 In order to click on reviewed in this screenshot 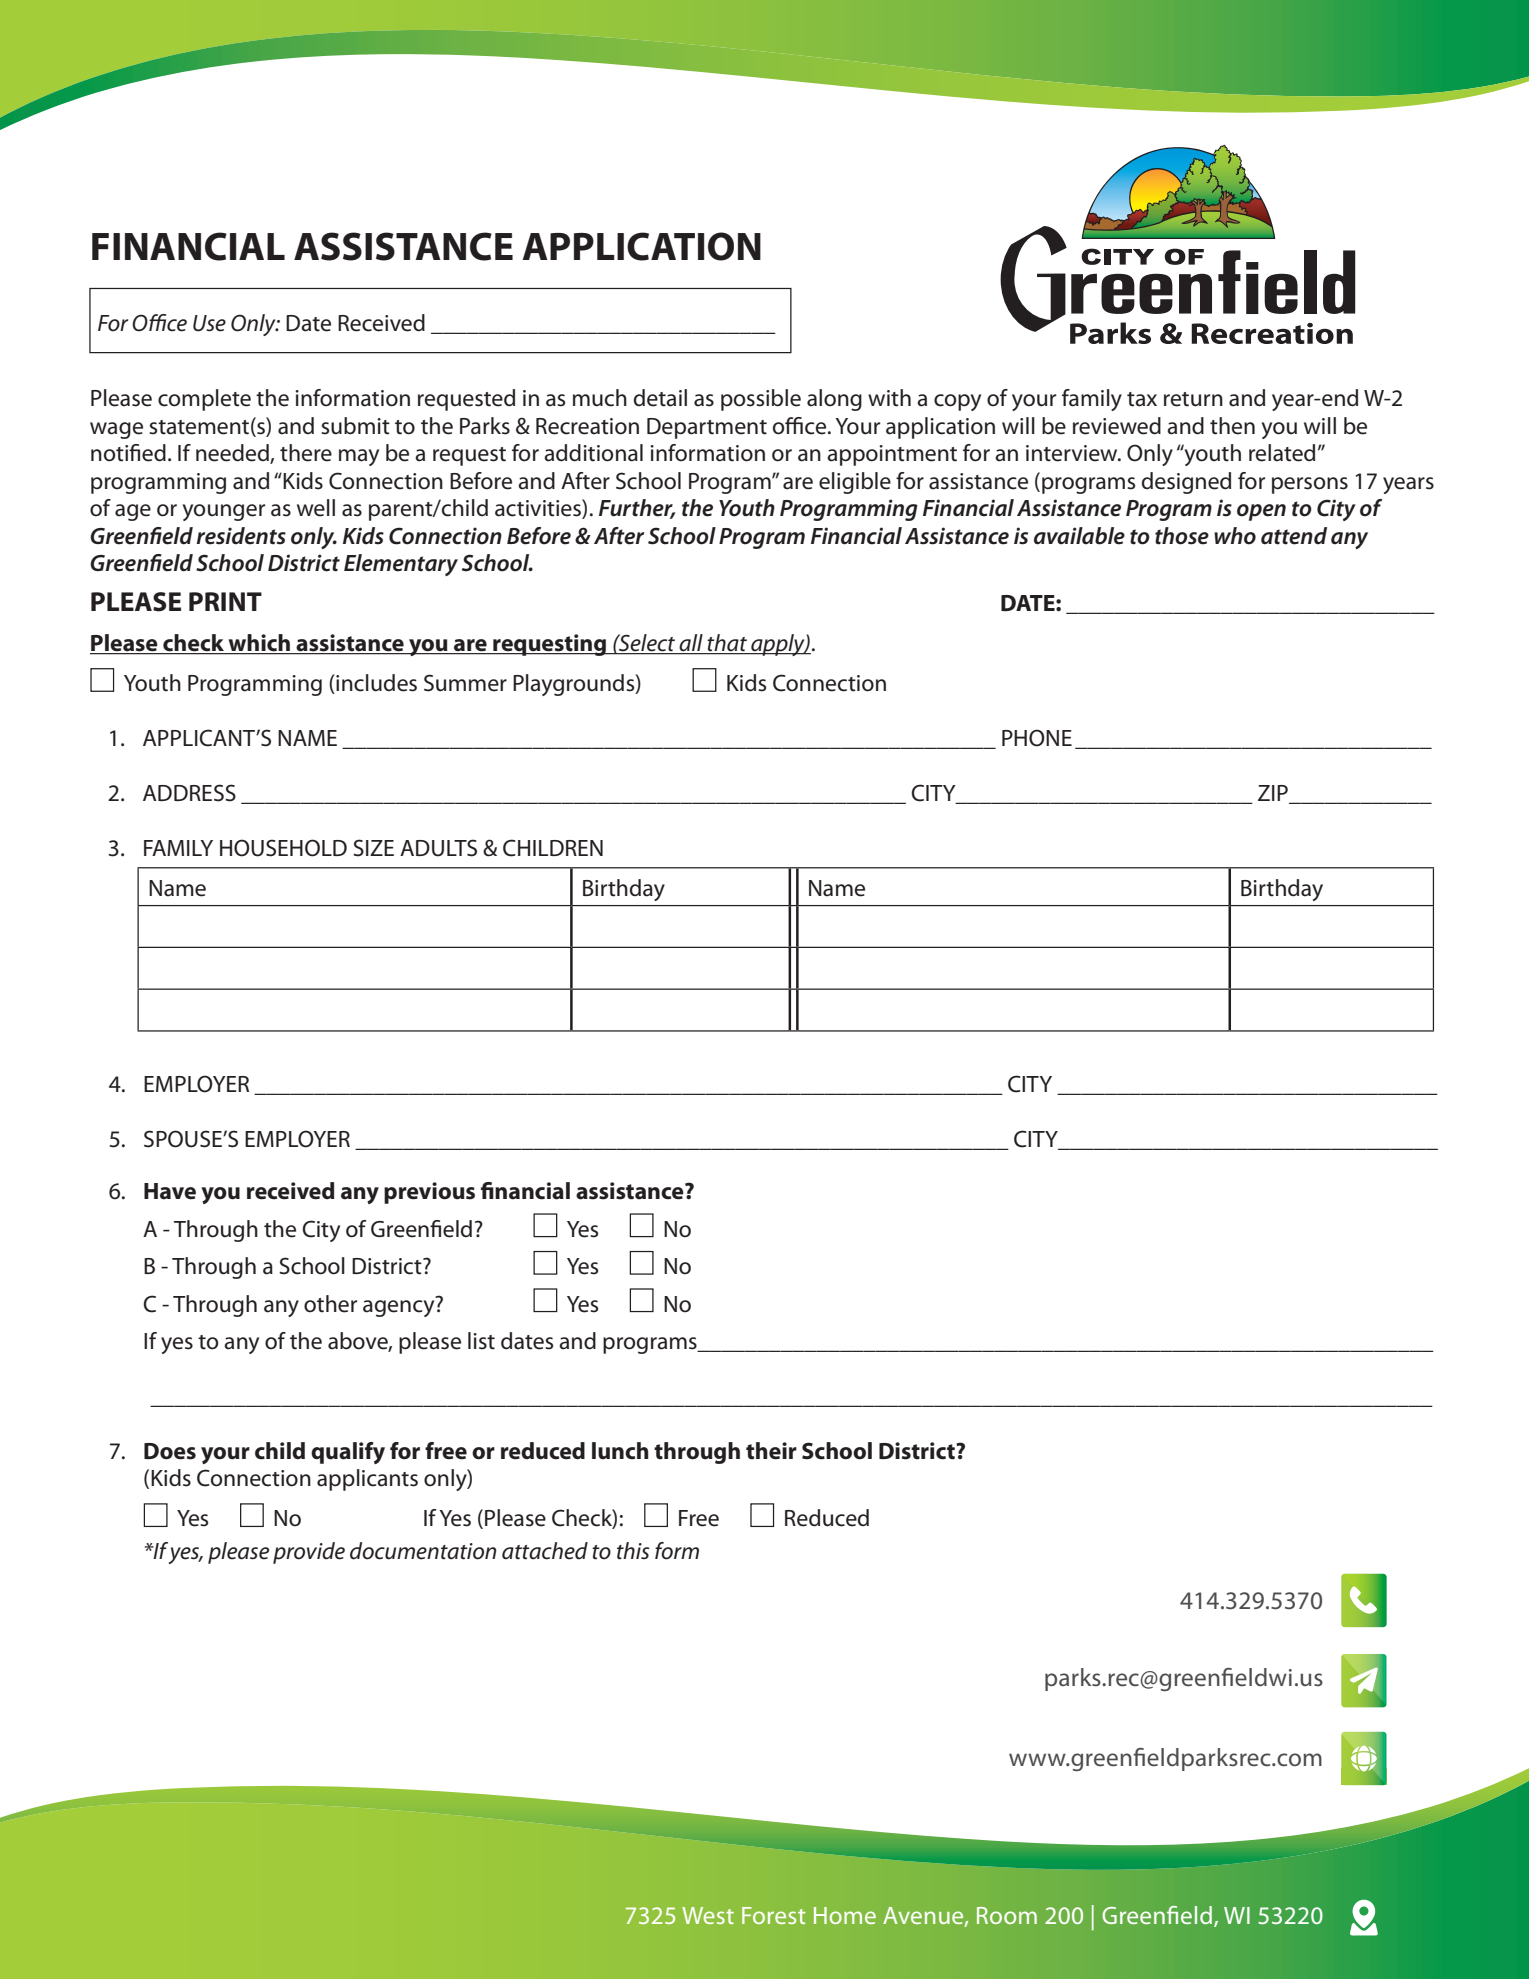, I will do `click(1117, 426)`.
